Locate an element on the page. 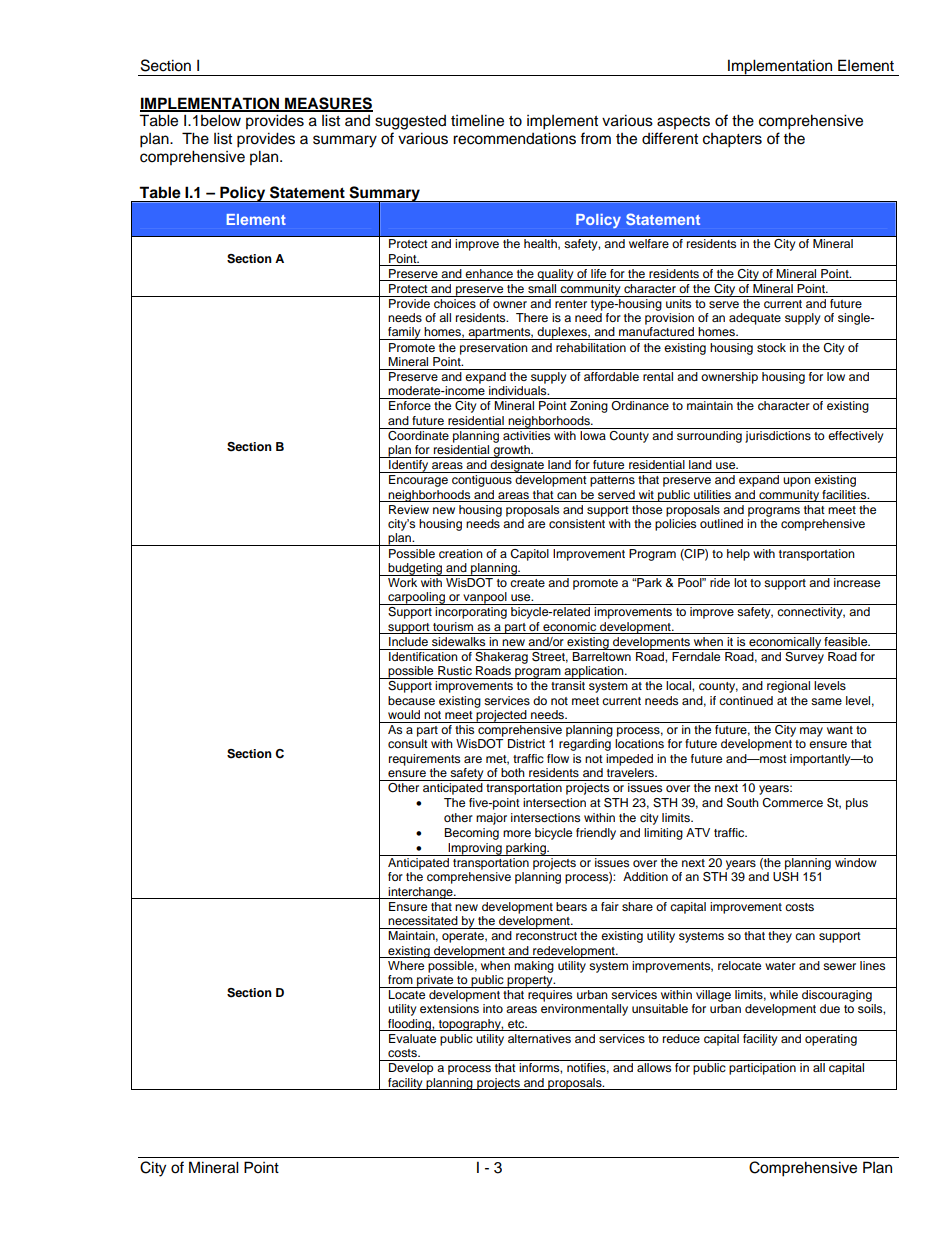 Image resolution: width=952 pixels, height=1233 pixels. different is located at coordinates (670, 138).
